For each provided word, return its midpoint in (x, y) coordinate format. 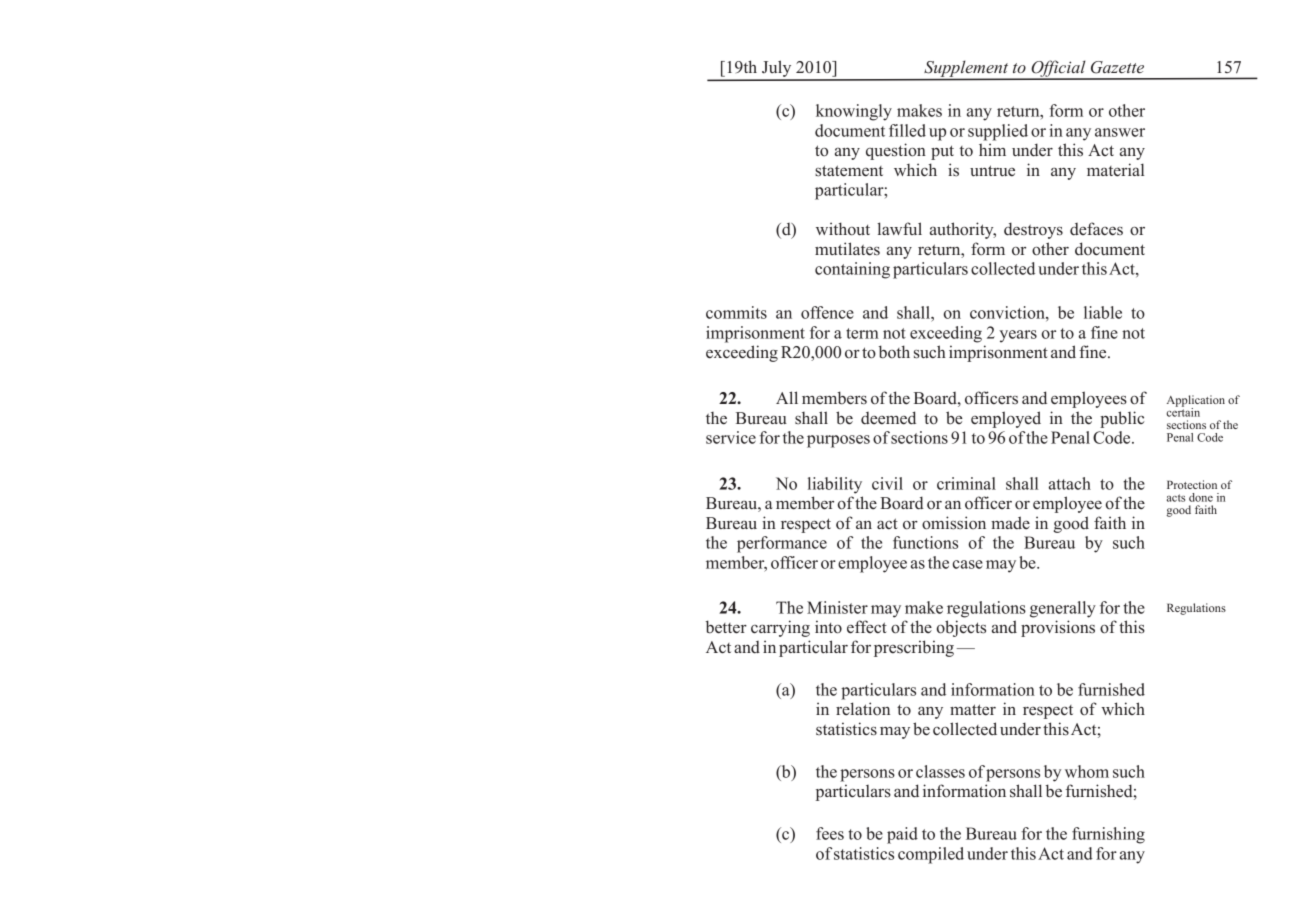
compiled (931, 855)
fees (830, 833)
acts (1176, 498)
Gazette (1117, 67)
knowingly (854, 112)
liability (835, 485)
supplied (998, 132)
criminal (966, 483)
